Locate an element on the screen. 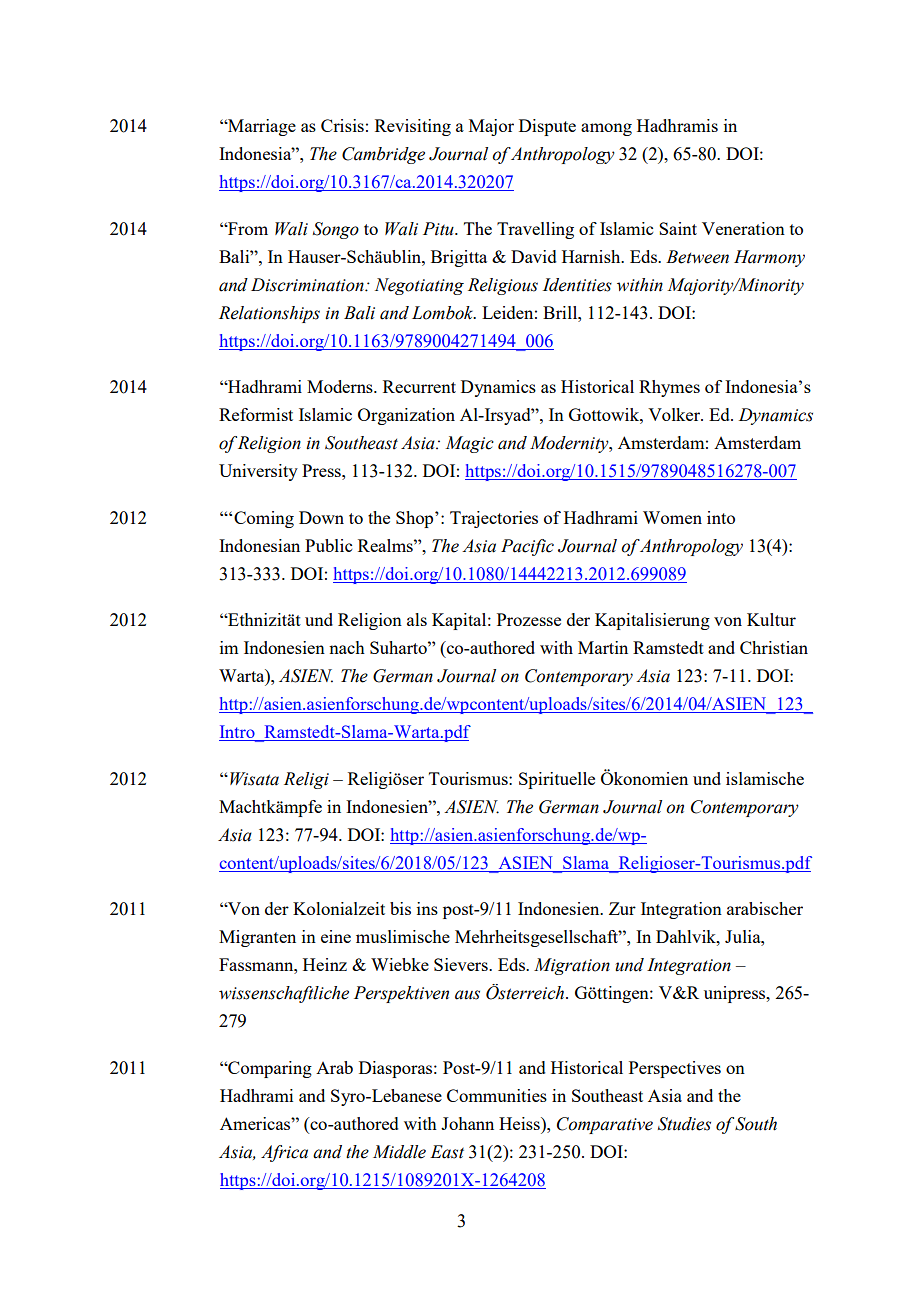 The image size is (924, 1308). Africa is located at coordinates (284, 1153).
